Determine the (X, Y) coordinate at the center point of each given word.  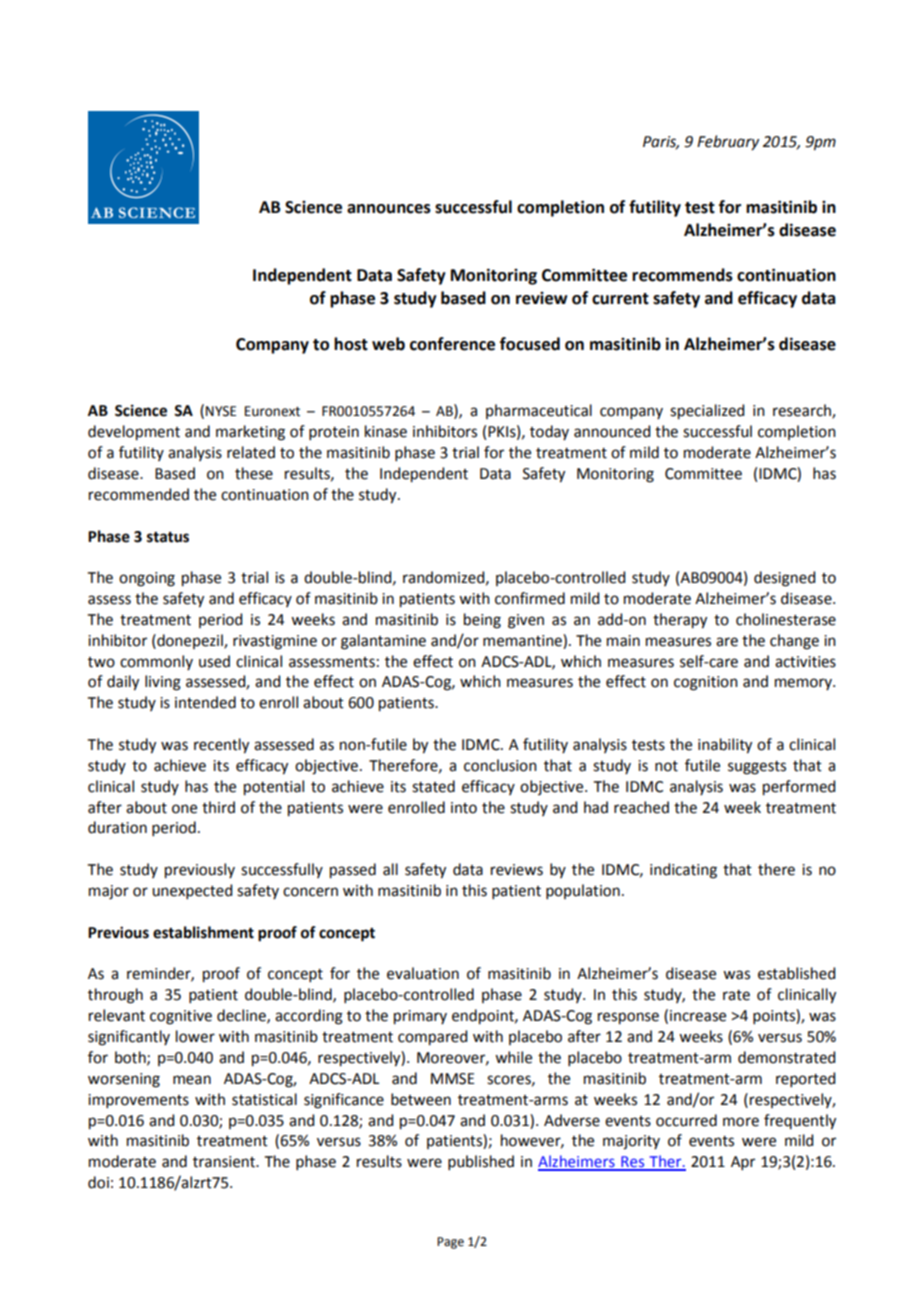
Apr (743, 1163)
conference (452, 344)
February (728, 143)
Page (450, 1243)
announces (389, 209)
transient (225, 1162)
